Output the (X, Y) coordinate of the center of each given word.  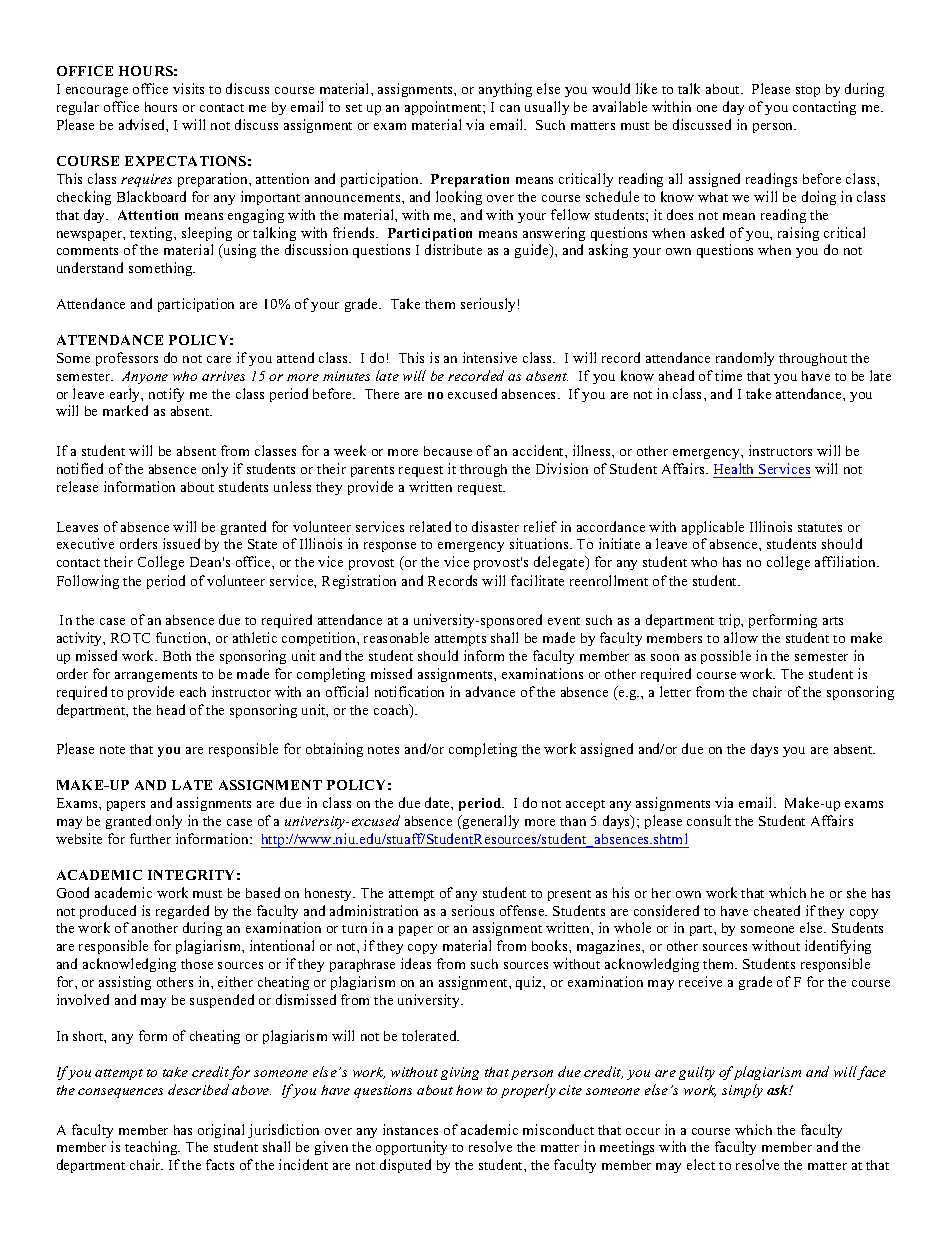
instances (410, 1129)
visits (188, 88)
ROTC (130, 638)
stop (808, 91)
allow (741, 637)
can (510, 108)
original (221, 1131)
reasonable (396, 637)
